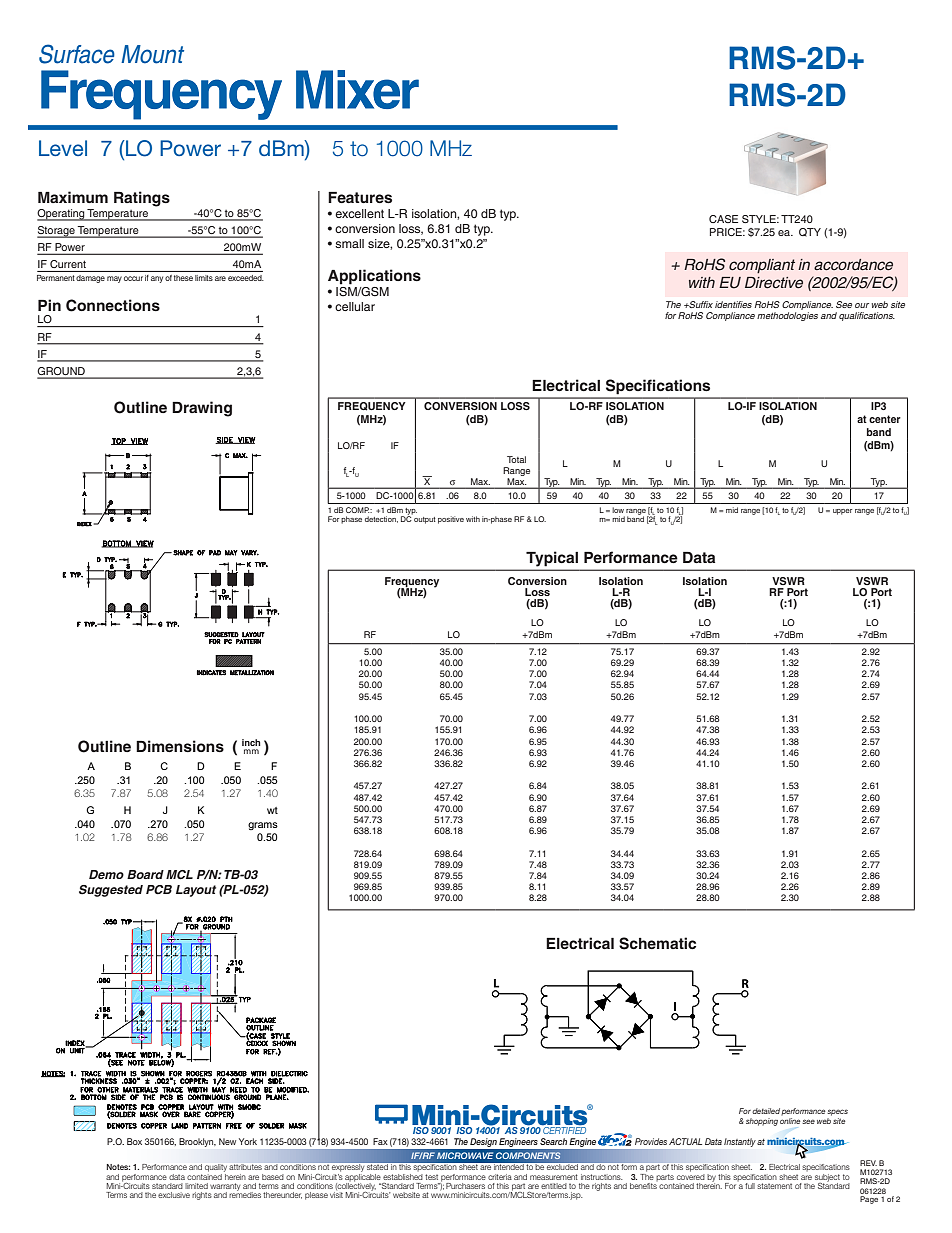  Describe the element at coordinates (516, 459) in the screenshot. I see `Total` at that location.
